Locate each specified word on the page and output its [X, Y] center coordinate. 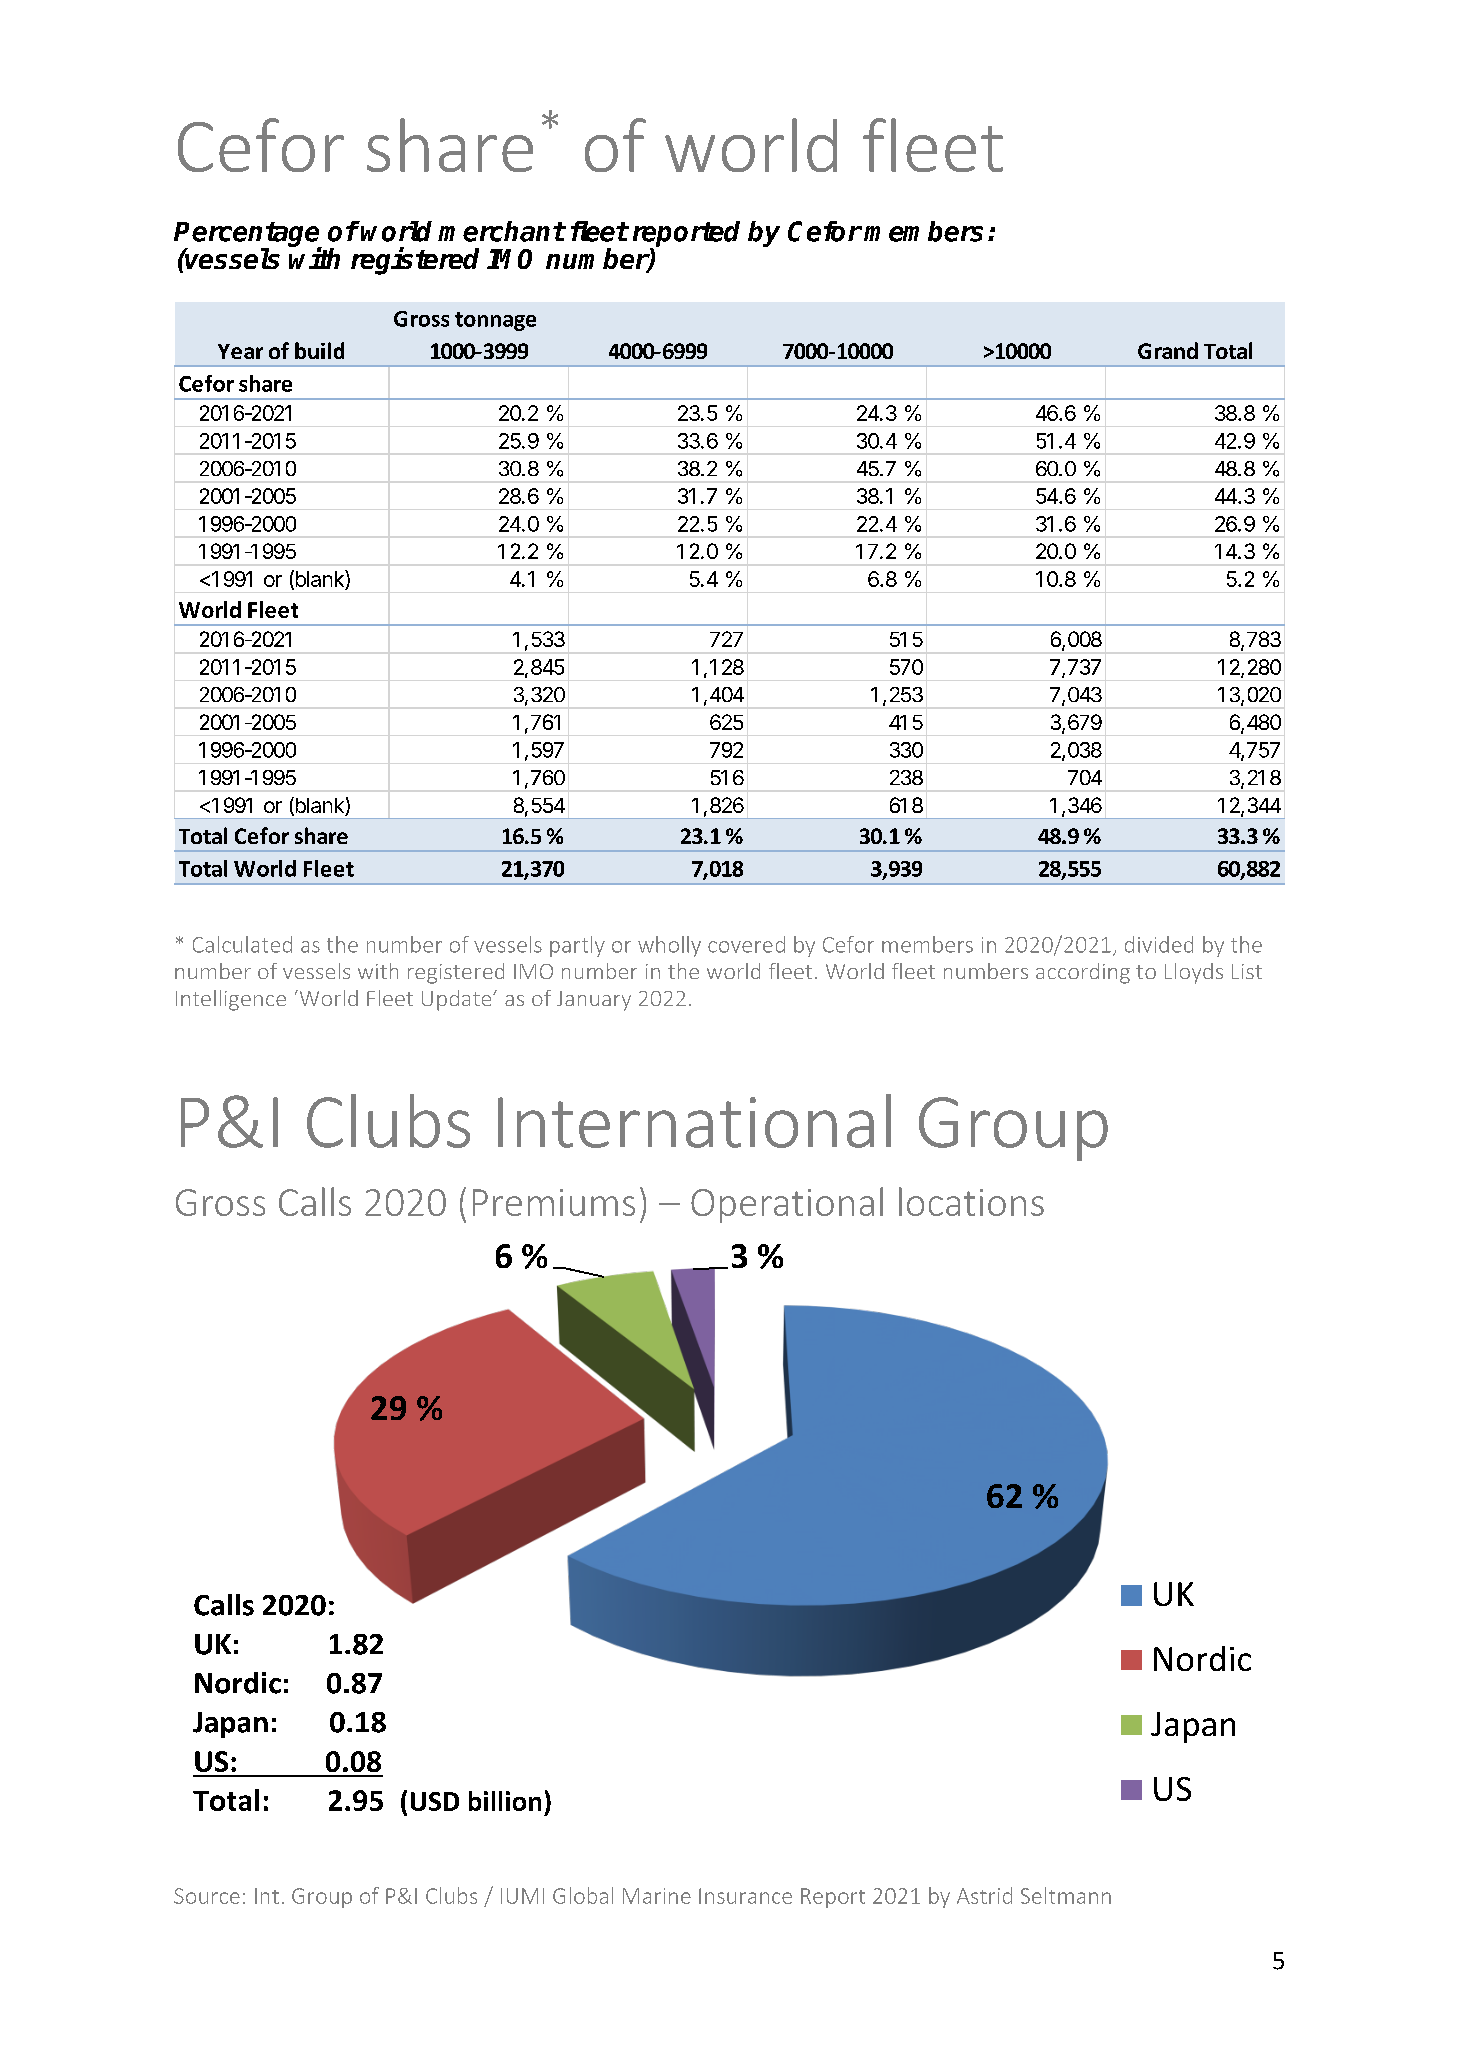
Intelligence [231, 1000]
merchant [501, 231]
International [694, 1121]
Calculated [242, 944]
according [1083, 973]
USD [435, 1801]
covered [746, 944]
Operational [787, 1205]
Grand [1168, 350]
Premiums [554, 1202]
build [319, 350]
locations [971, 1201]
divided [1159, 944]
